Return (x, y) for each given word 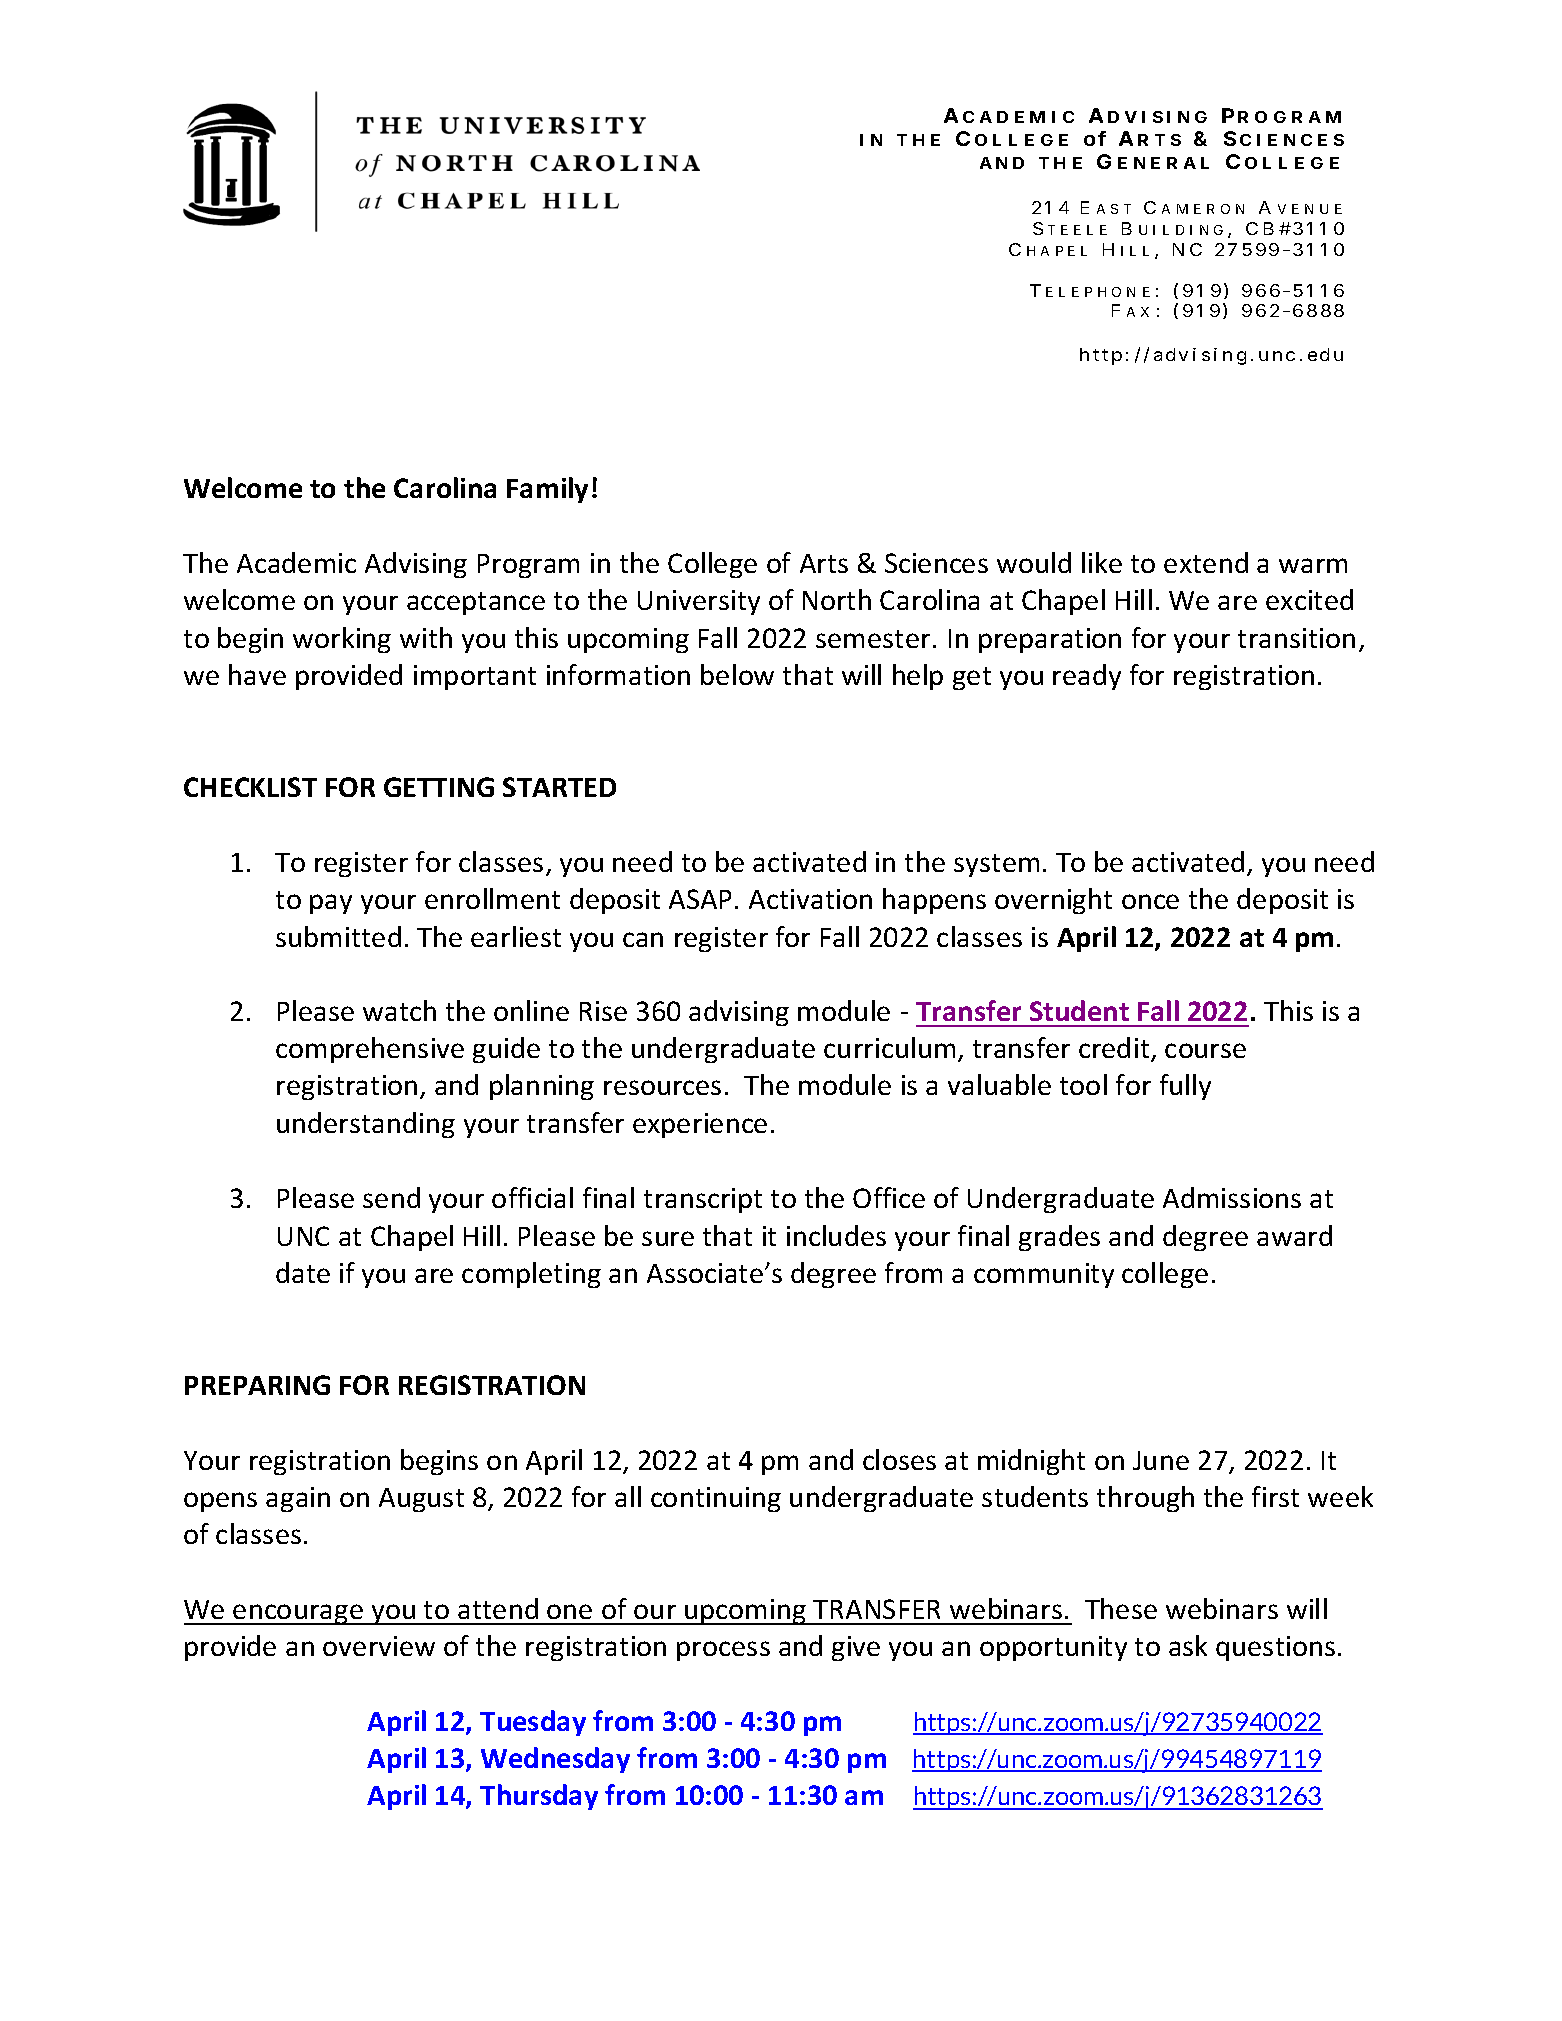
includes (836, 1235)
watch (399, 1010)
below (737, 674)
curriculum (889, 1047)
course (1205, 1050)
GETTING (439, 787)
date (303, 1272)
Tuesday (533, 1723)
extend (1206, 562)
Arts (824, 563)
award (1294, 1235)
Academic (296, 562)
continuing (716, 1499)
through (1145, 1499)
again (298, 1499)
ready (1087, 677)
